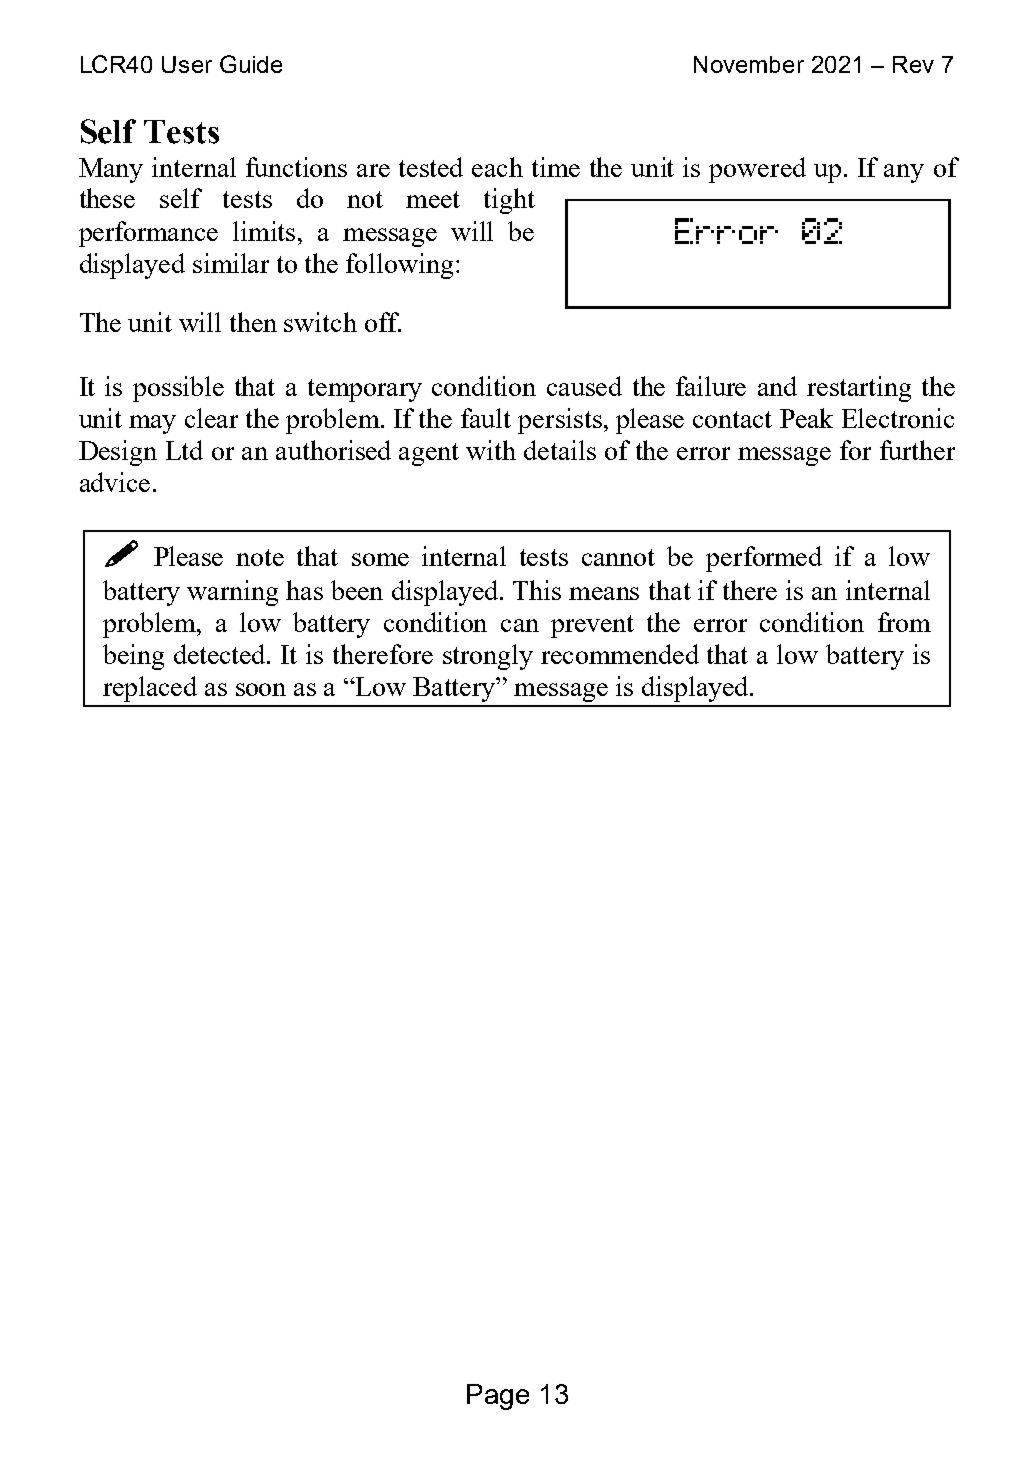  I want to click on November, so click(749, 64).
